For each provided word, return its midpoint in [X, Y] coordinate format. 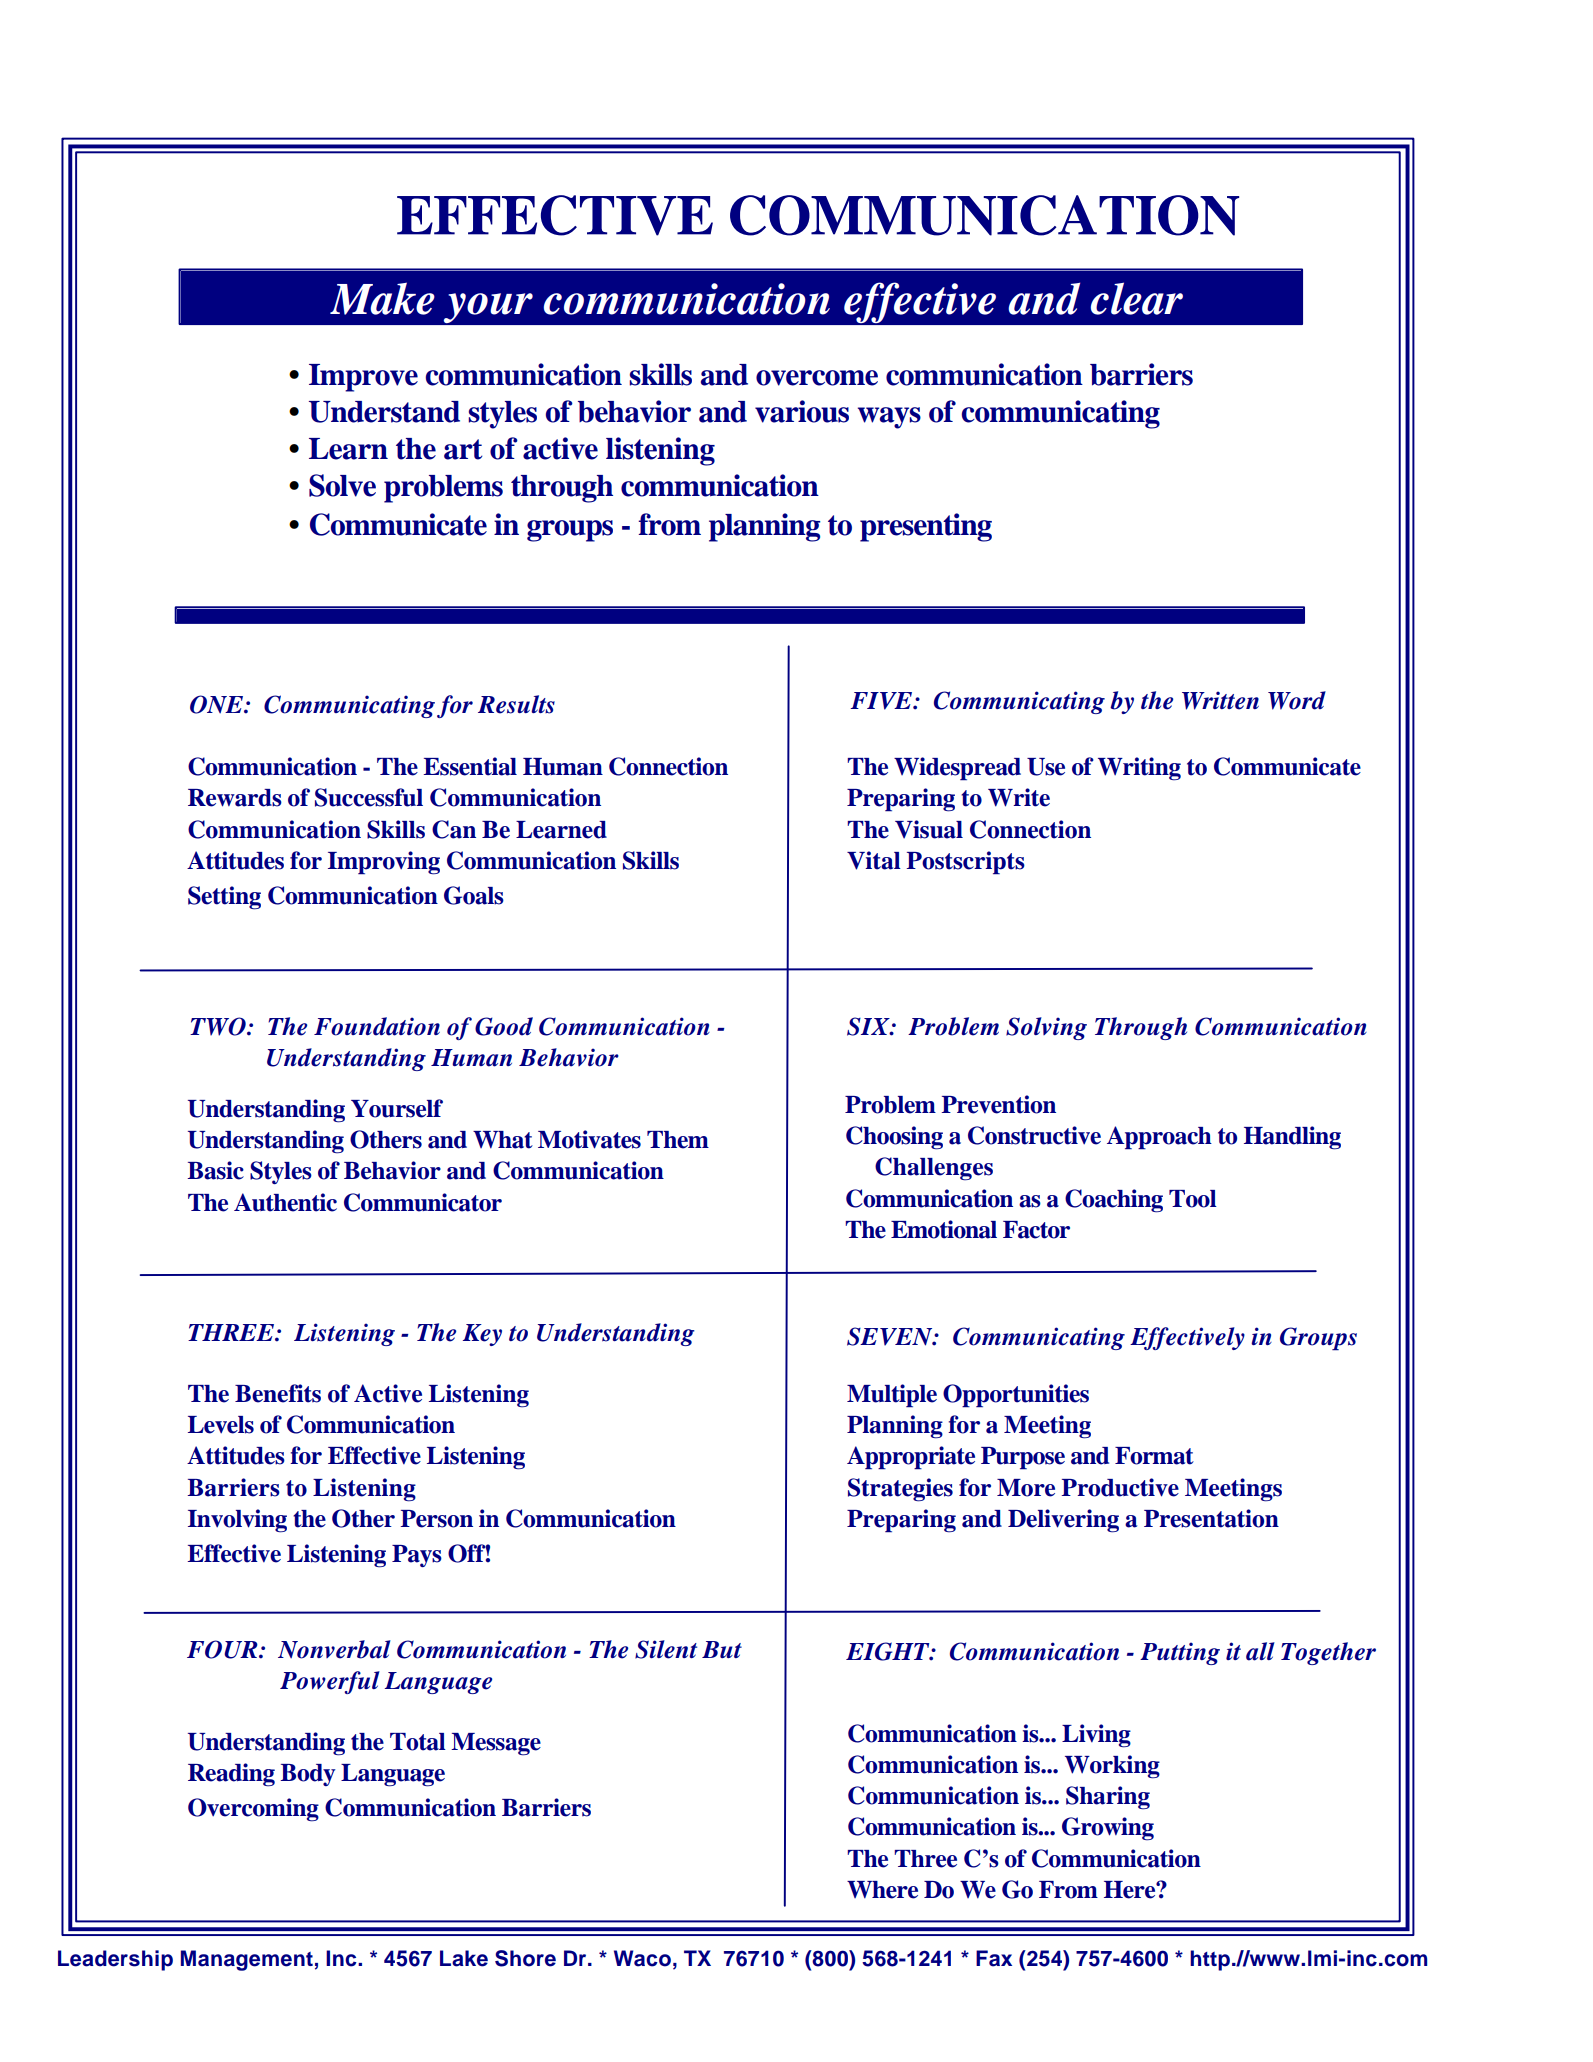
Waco [642, 1958]
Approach [1159, 1138]
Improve [363, 378]
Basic [215, 1170]
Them [678, 1140]
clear [1137, 298]
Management [247, 1960]
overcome [817, 378]
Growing [1108, 1829]
